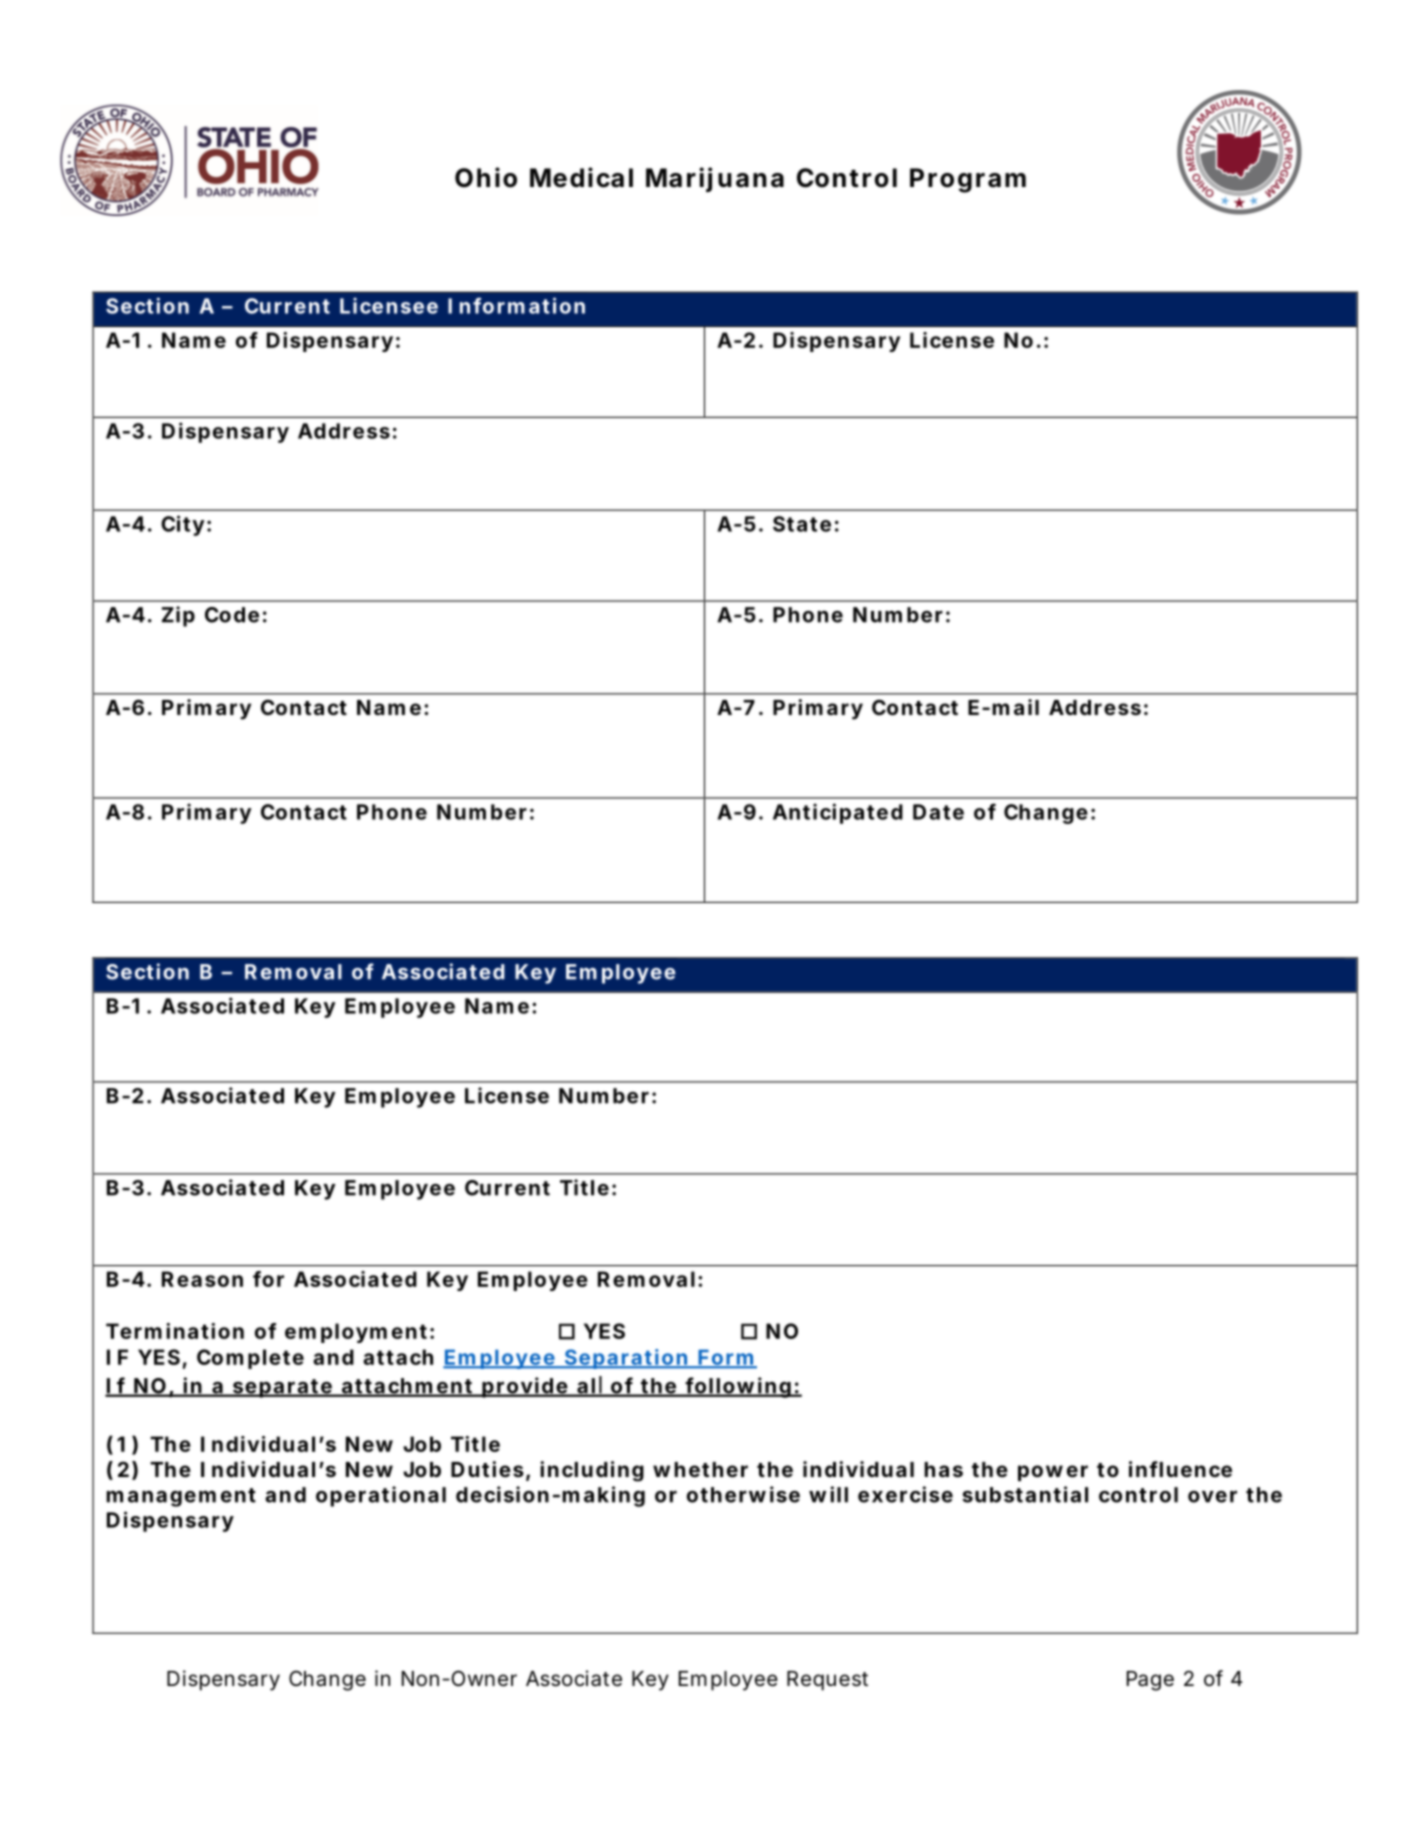 Image resolution: width=1409 pixels, height=1823 pixels. What do you see at coordinates (968, 180) in the page?
I see `Program` at bounding box center [968, 180].
